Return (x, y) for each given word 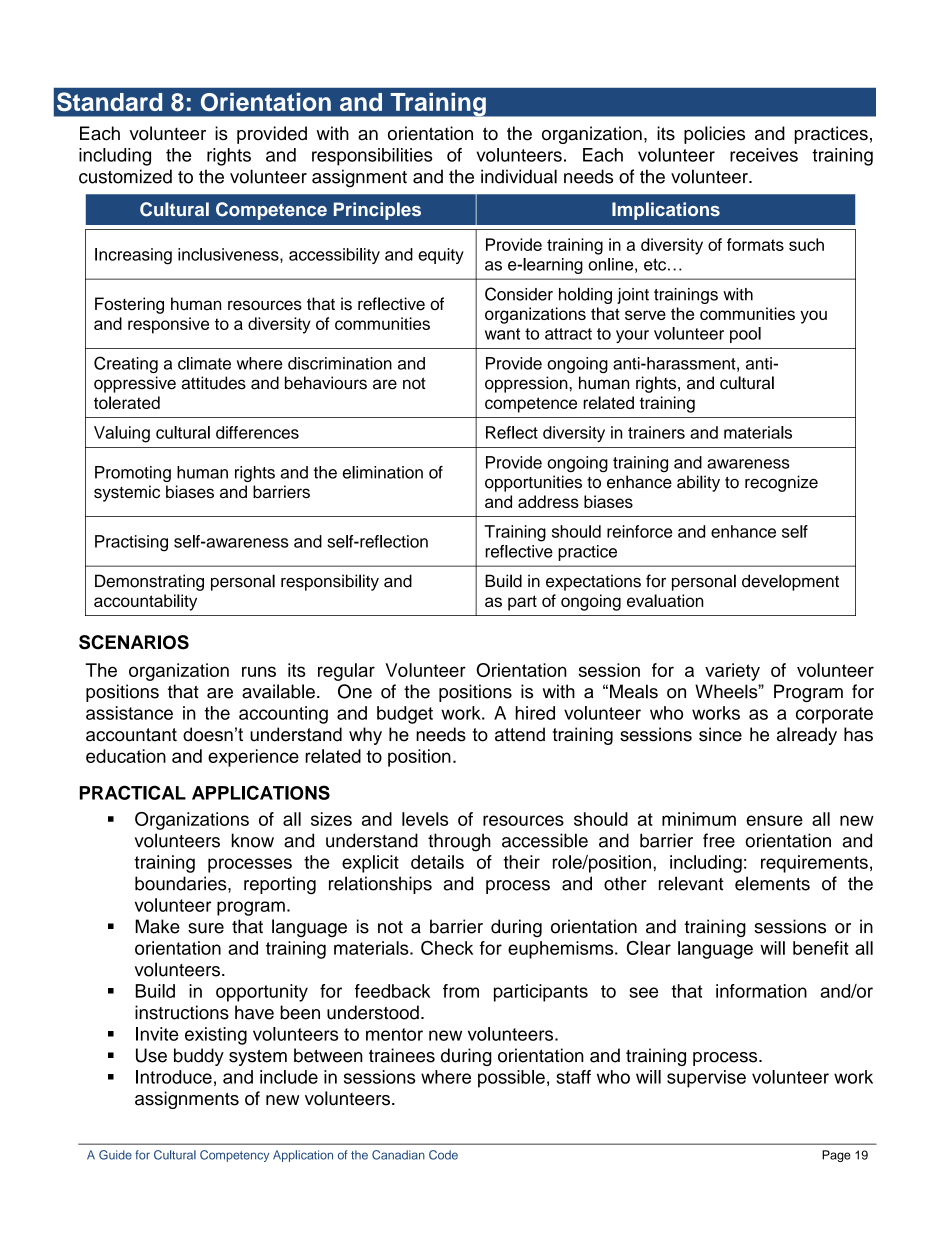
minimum (699, 819)
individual (519, 176)
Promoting (133, 474)
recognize (781, 483)
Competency (234, 1156)
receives (764, 155)
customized (125, 176)
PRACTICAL (133, 792)
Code (443, 1155)
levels (425, 819)
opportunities (533, 483)
